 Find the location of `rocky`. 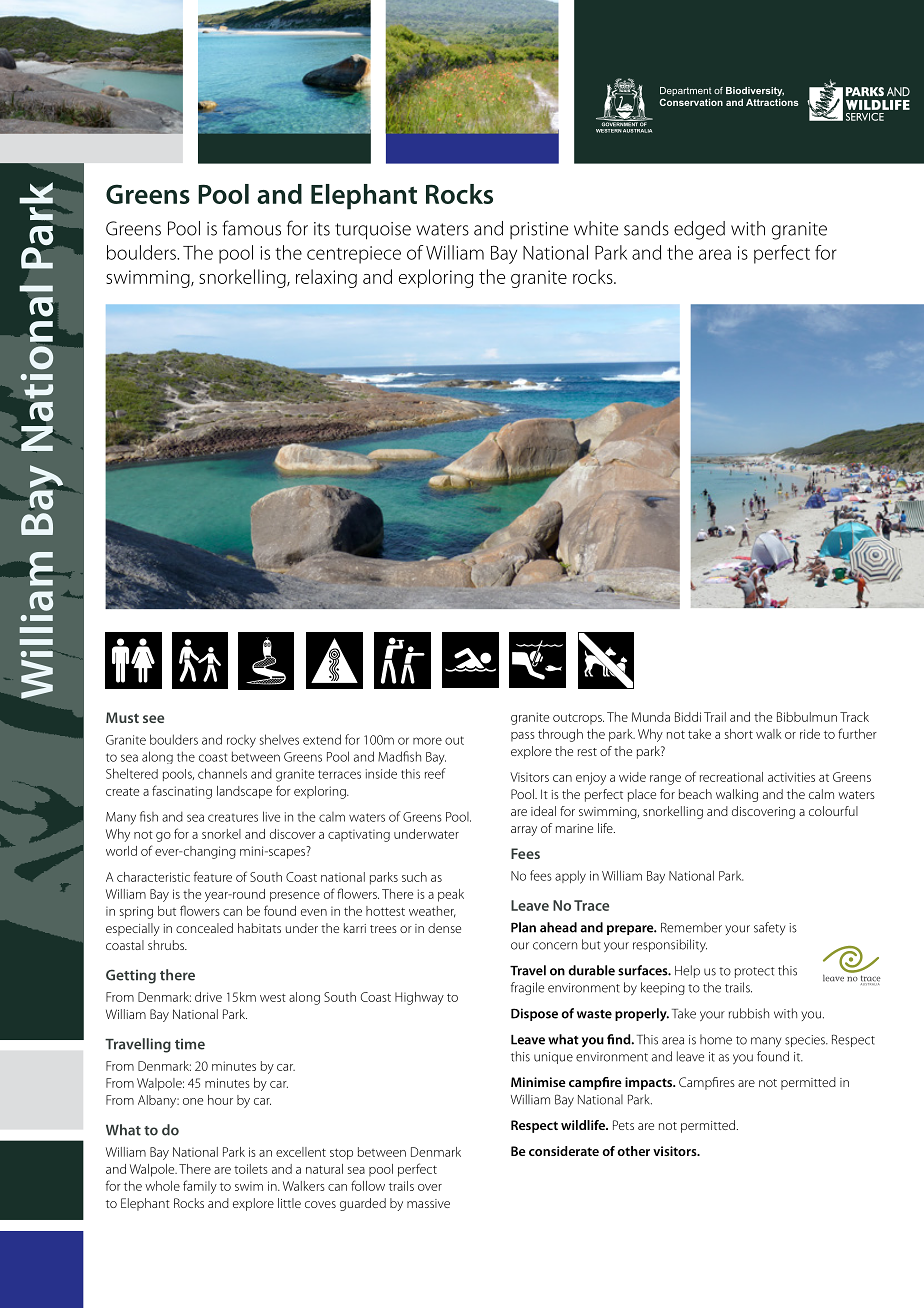

rocky is located at coordinates (241, 741).
